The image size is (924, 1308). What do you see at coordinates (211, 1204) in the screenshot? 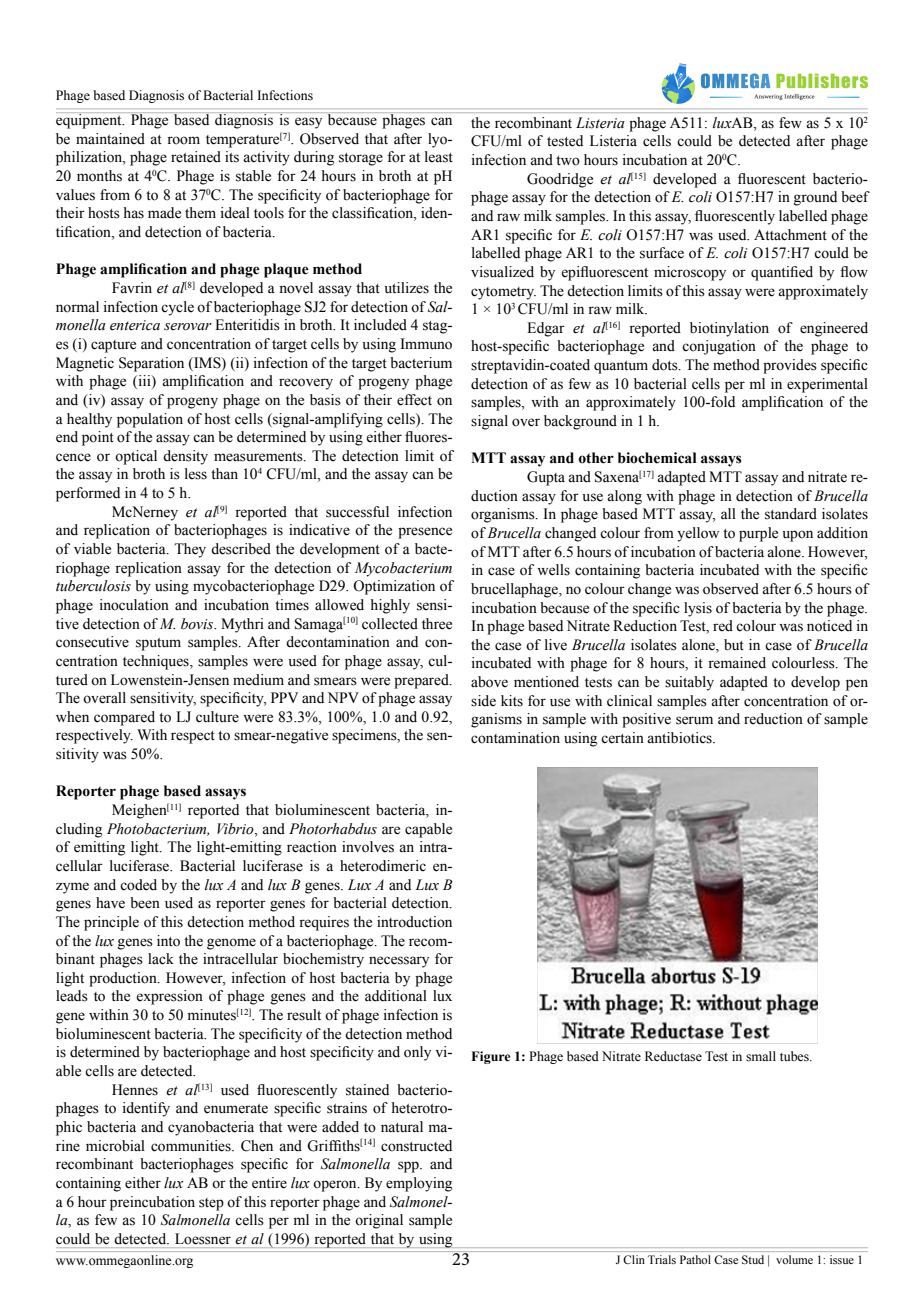
I see `step` at bounding box center [211, 1204].
